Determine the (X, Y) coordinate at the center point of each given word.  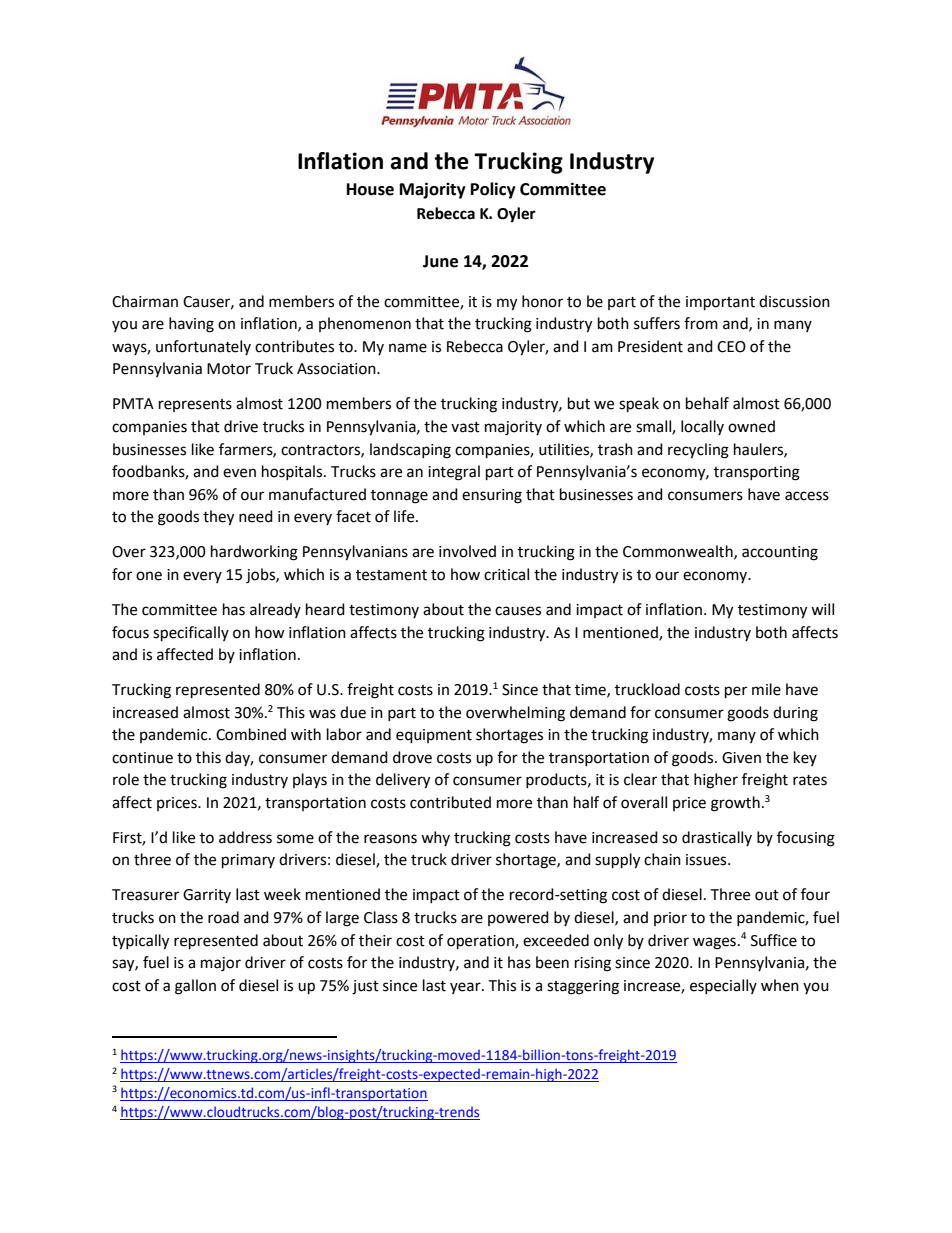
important (720, 303)
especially (723, 986)
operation (481, 942)
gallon (195, 987)
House (370, 189)
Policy (493, 190)
